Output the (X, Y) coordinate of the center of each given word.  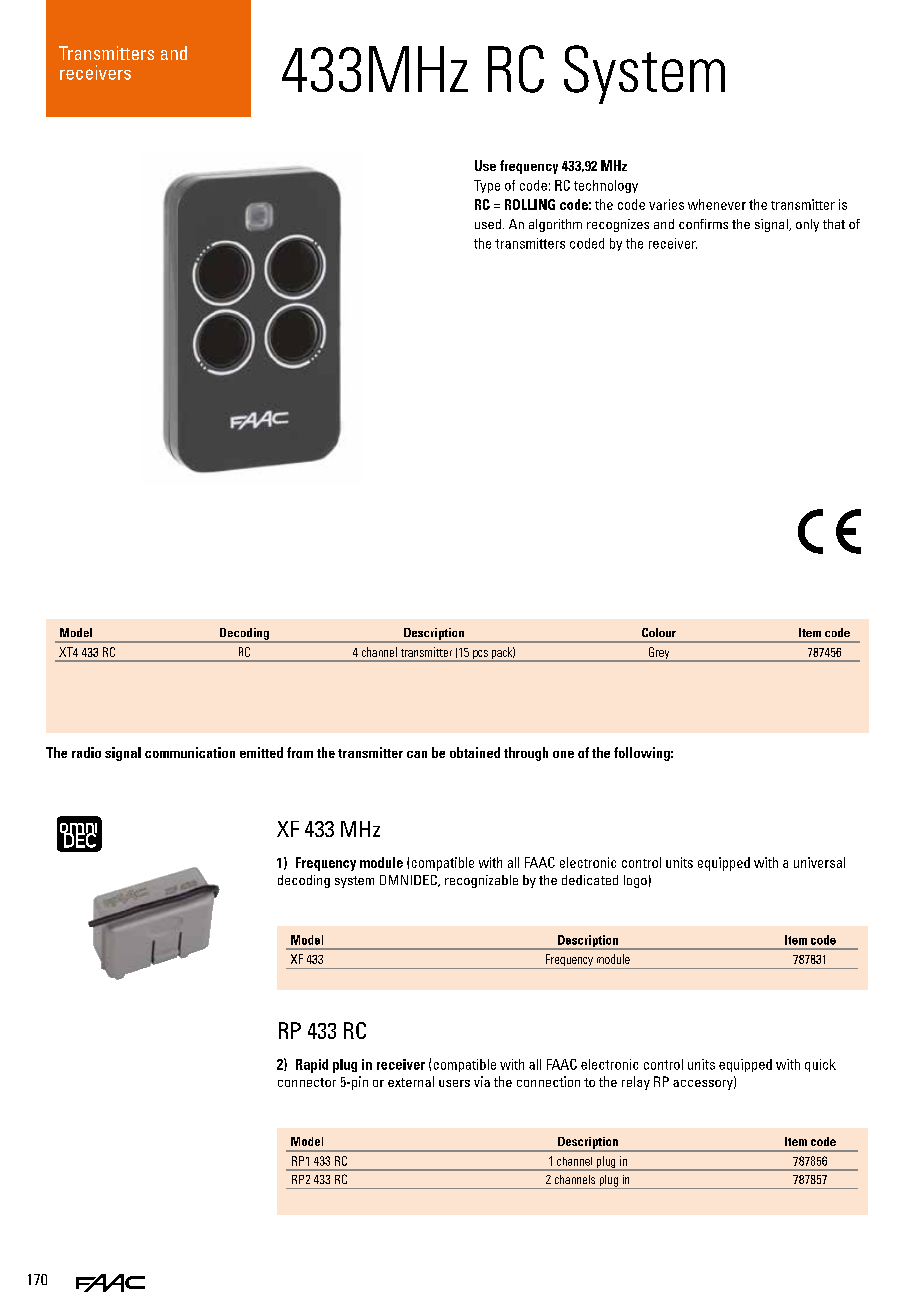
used (488, 224)
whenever (717, 204)
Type (487, 186)
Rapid (312, 1066)
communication (190, 752)
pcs (480, 656)
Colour (659, 632)
